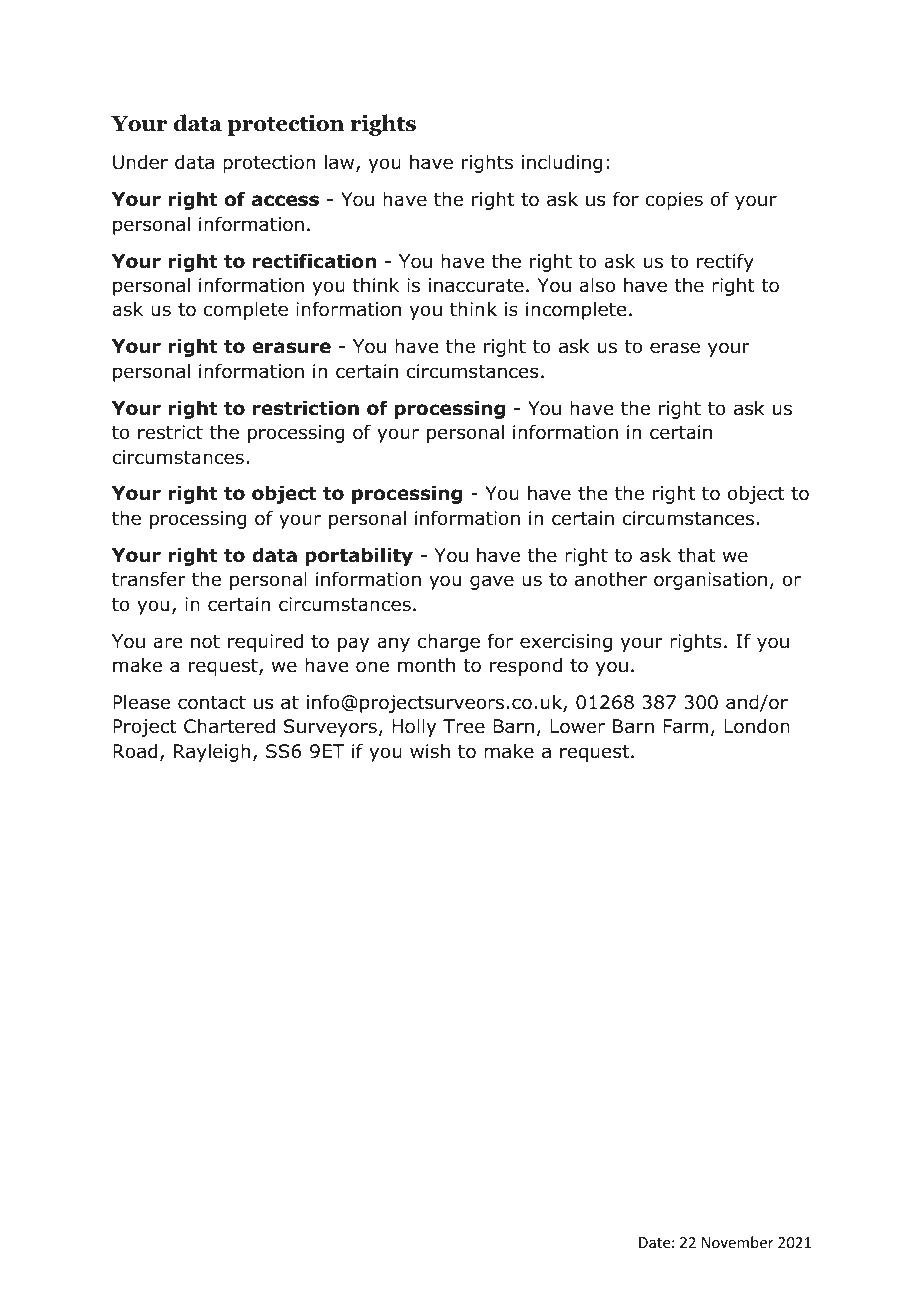 The height and width of the page is (1308, 924). What do you see at coordinates (285, 201) in the page?
I see `access` at bounding box center [285, 201].
